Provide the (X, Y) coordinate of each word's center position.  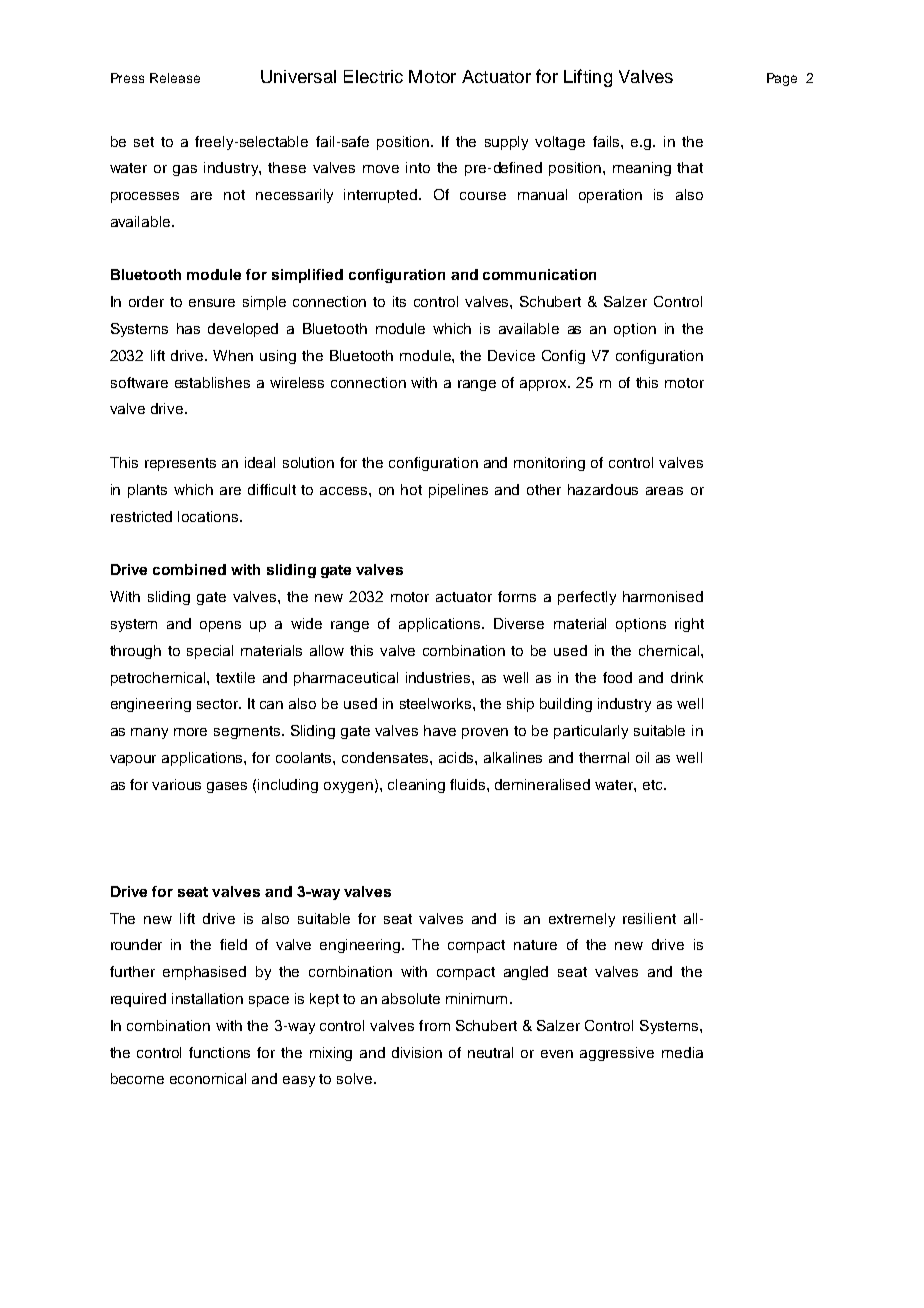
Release (175, 78)
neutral (490, 1052)
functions (219, 1052)
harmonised (663, 596)
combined (189, 569)
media (682, 1052)
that (690, 167)
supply (506, 143)
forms (517, 596)
